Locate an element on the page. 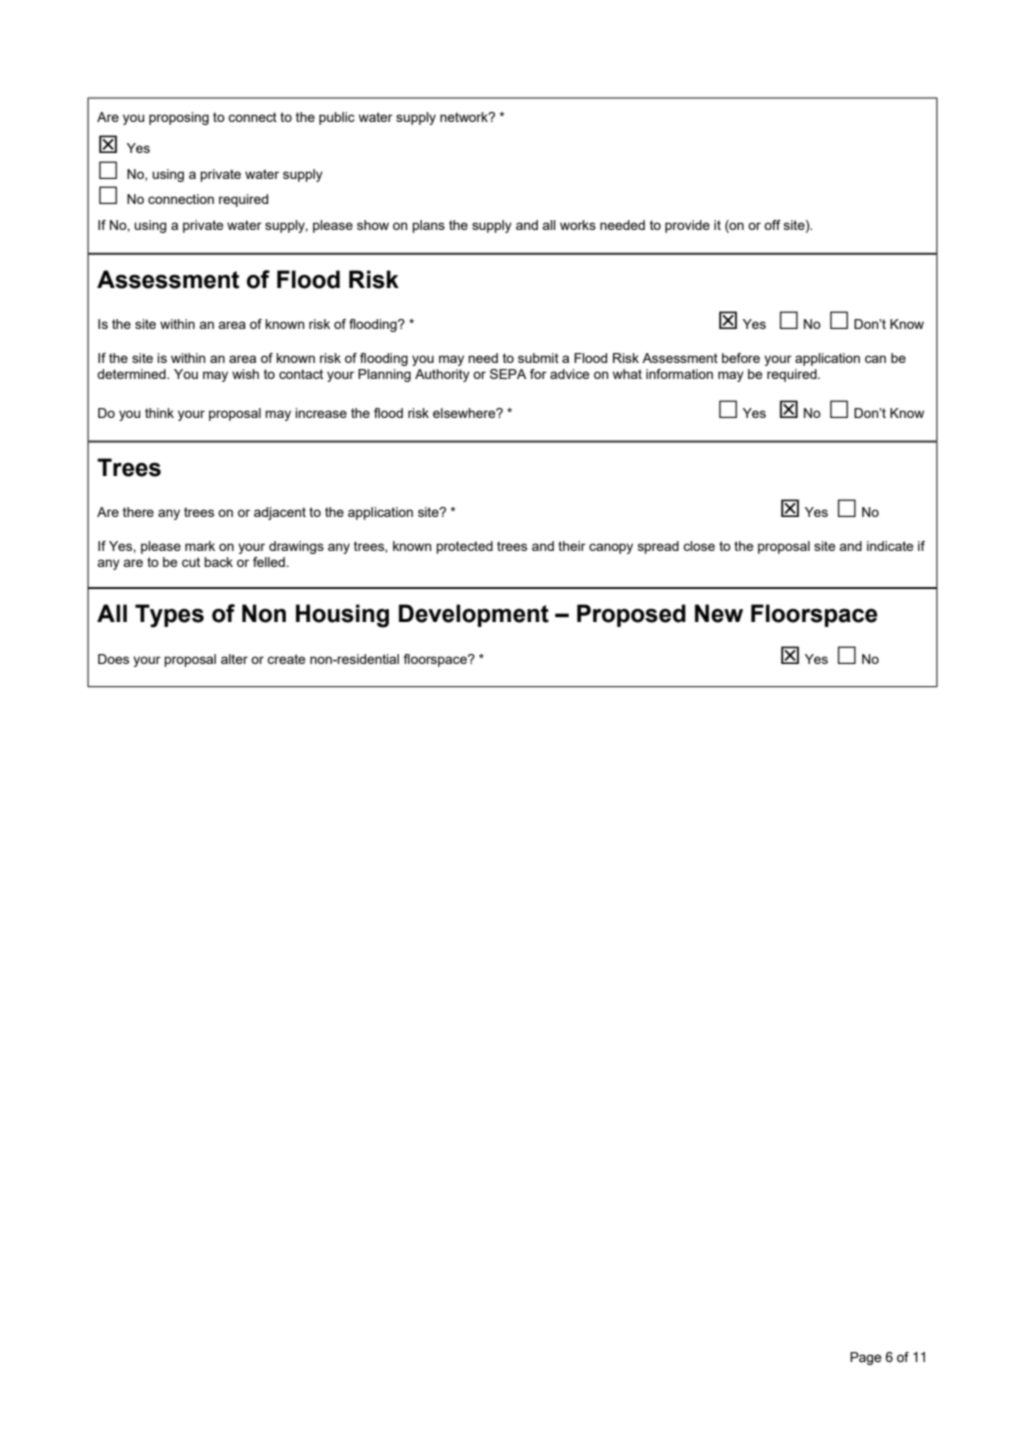 This image has height=1449, width=1025. New is located at coordinates (719, 613).
